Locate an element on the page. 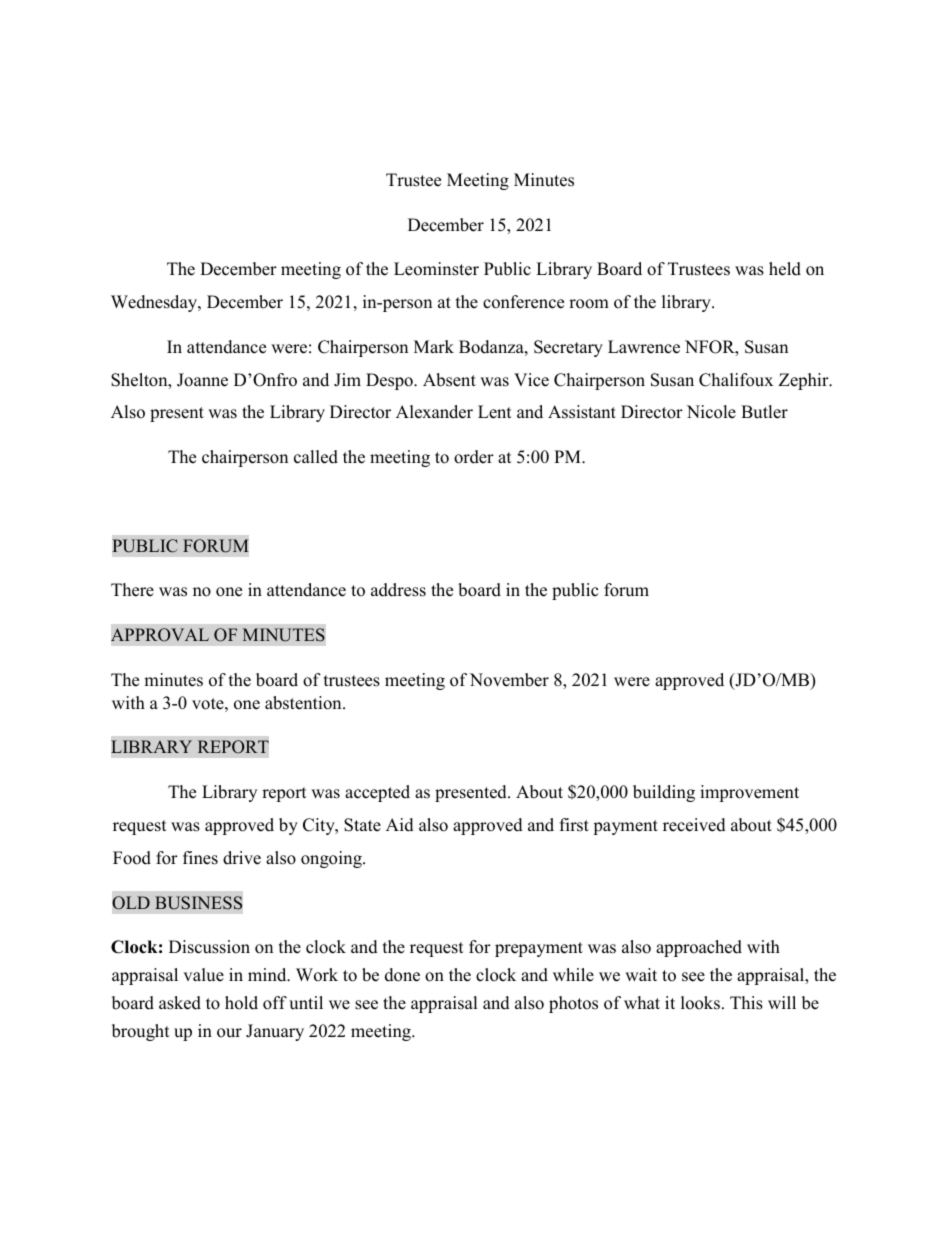 The image size is (952, 1233). Joanne is located at coordinates (202, 380).
